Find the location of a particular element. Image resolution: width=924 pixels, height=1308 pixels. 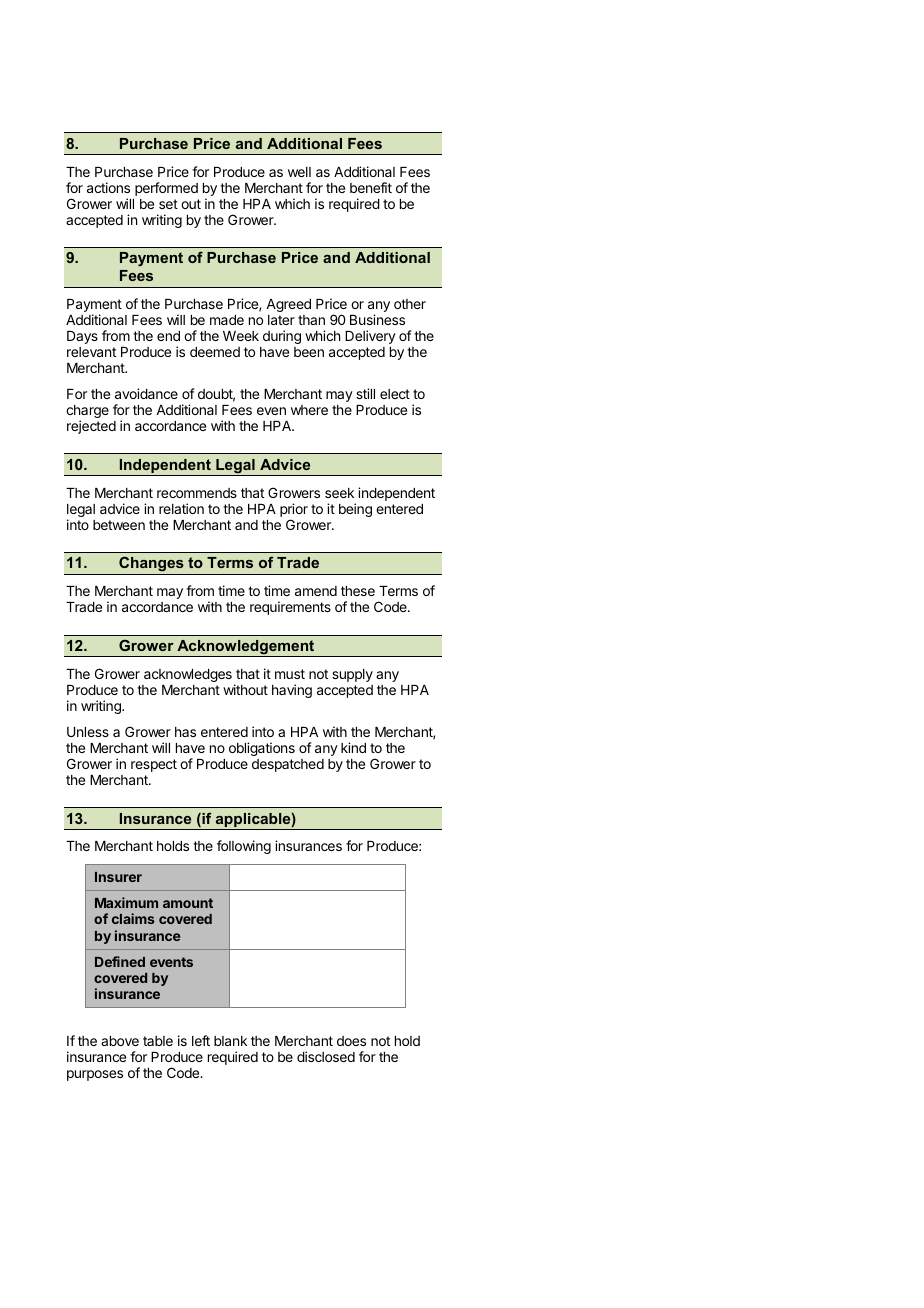

actions is located at coordinates (108, 187).
